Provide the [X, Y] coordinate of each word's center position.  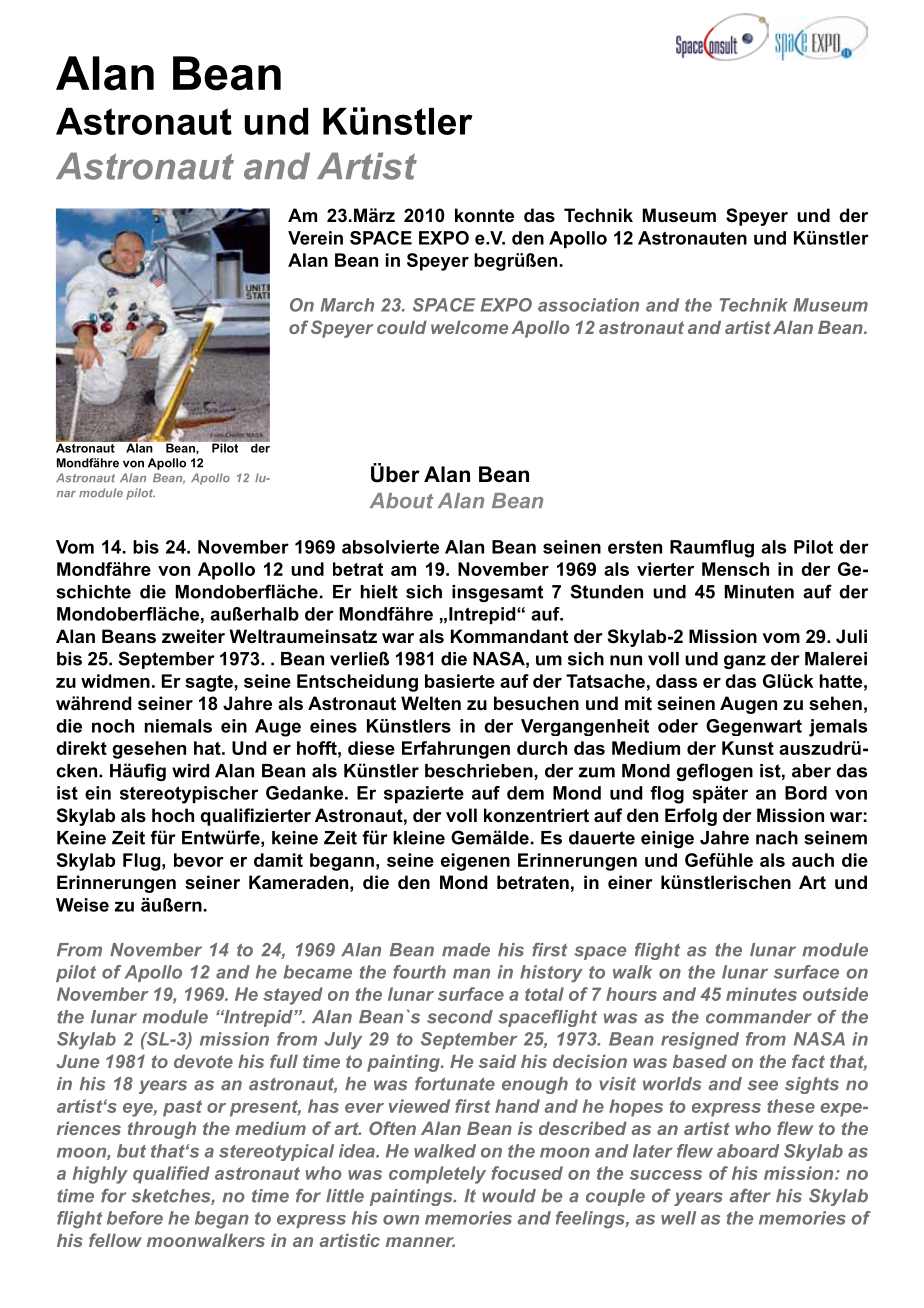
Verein [315, 238]
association [588, 305]
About [401, 501]
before [135, 1218]
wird [190, 771]
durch [542, 748]
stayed [293, 996]
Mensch [735, 569]
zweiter [193, 636]
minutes [761, 994]
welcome [469, 327]
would [509, 1196]
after [750, 1196]
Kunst [748, 748]
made [466, 950]
